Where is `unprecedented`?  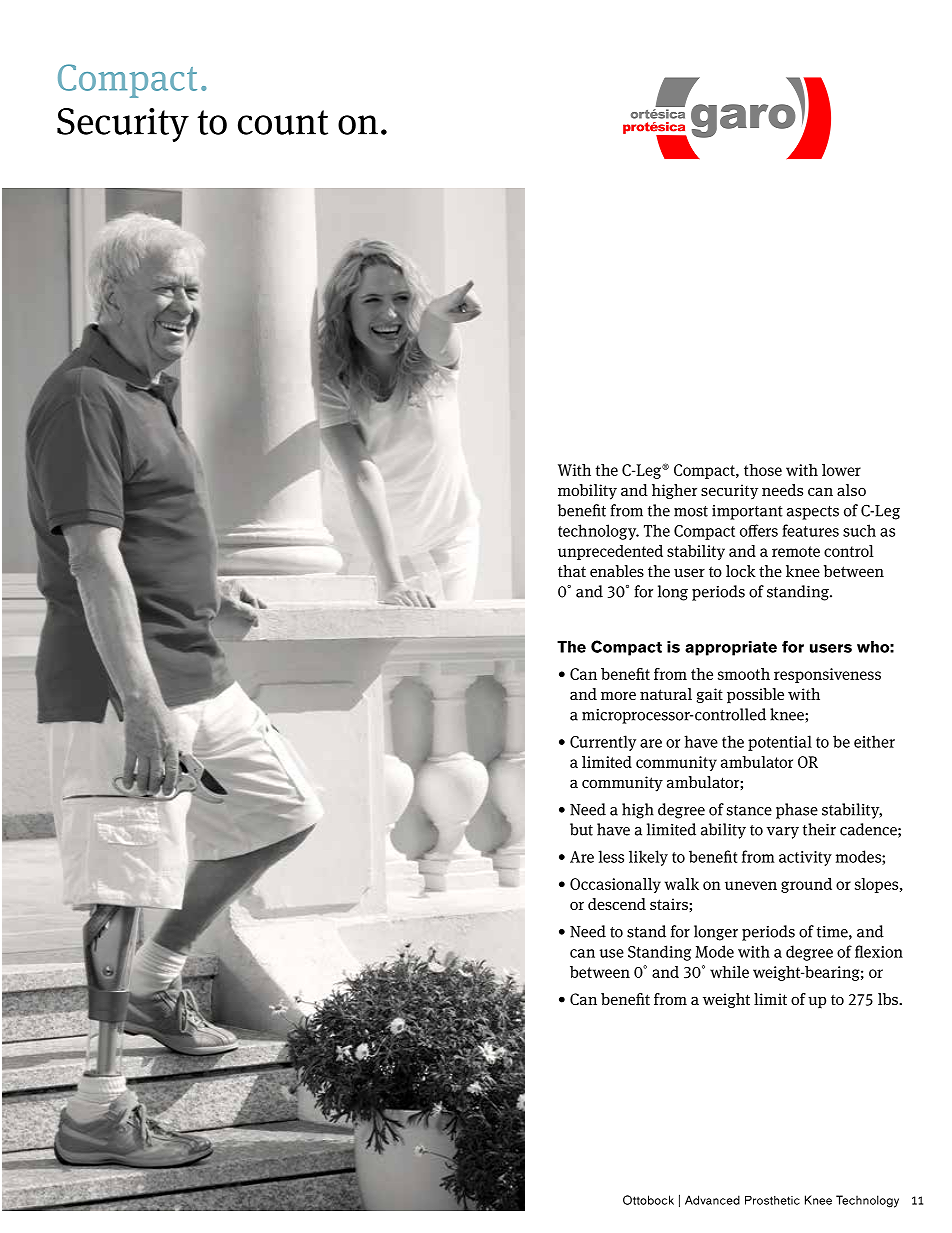
unprecedented is located at coordinates (610, 552).
